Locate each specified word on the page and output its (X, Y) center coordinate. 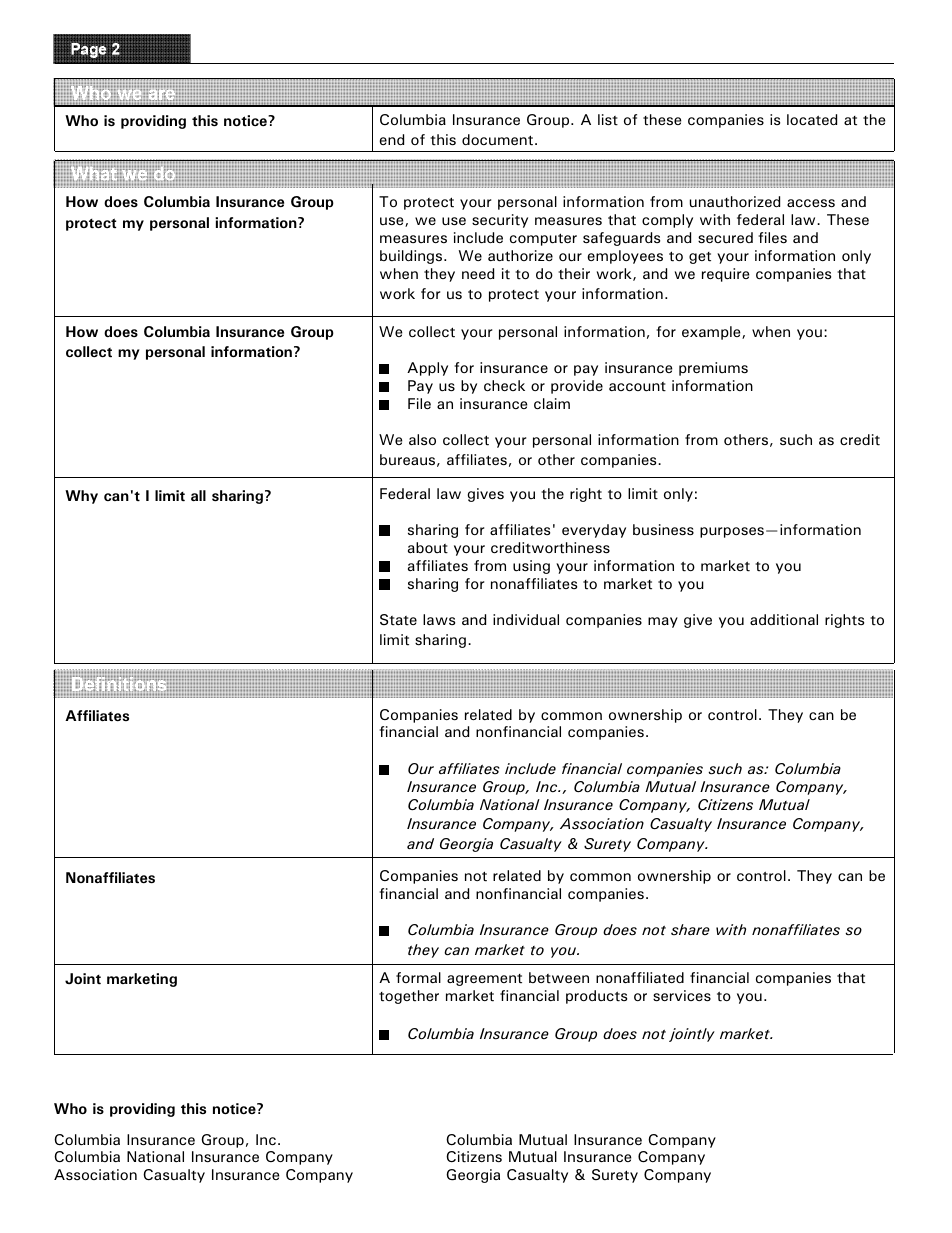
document (497, 140)
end (391, 139)
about (428, 548)
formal (418, 977)
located (812, 120)
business (663, 530)
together (409, 997)
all (198, 495)
